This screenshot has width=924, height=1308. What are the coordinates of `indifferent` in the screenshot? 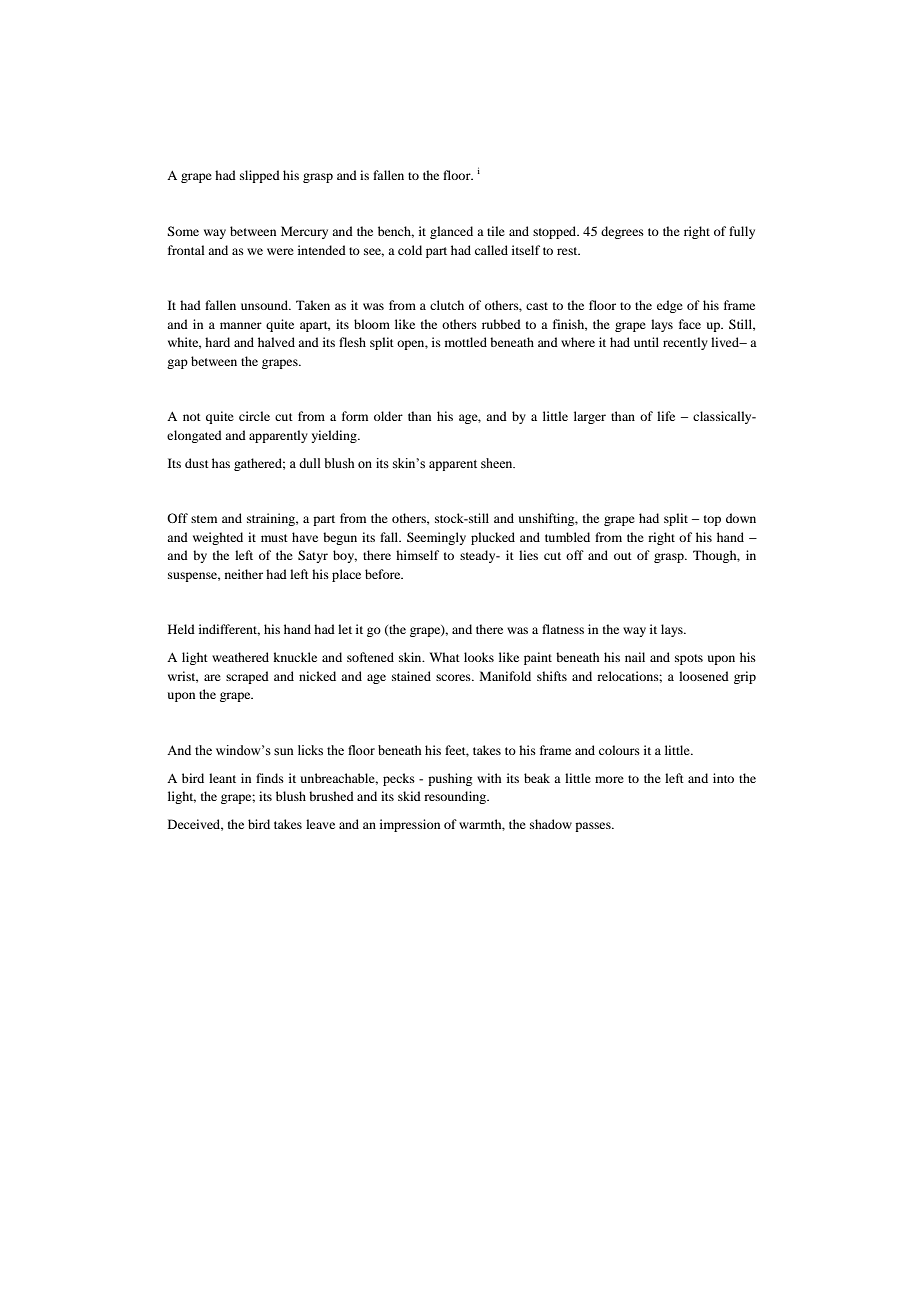 It's located at (229, 630).
